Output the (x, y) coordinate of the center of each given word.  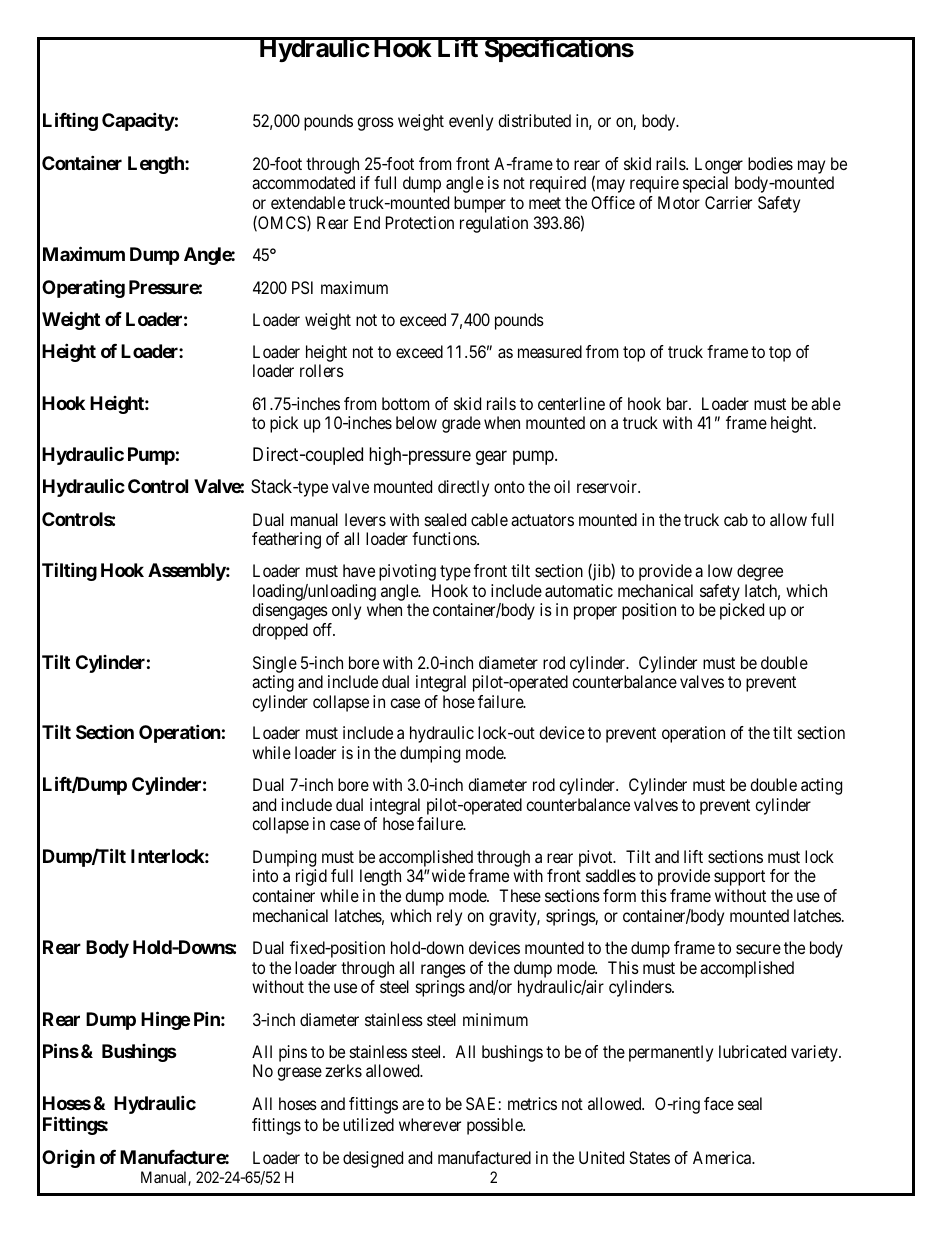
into (265, 875)
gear (491, 457)
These (520, 895)
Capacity (138, 121)
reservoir (608, 486)
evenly (471, 122)
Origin (68, 1158)
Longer (719, 167)
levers (365, 519)
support (739, 878)
